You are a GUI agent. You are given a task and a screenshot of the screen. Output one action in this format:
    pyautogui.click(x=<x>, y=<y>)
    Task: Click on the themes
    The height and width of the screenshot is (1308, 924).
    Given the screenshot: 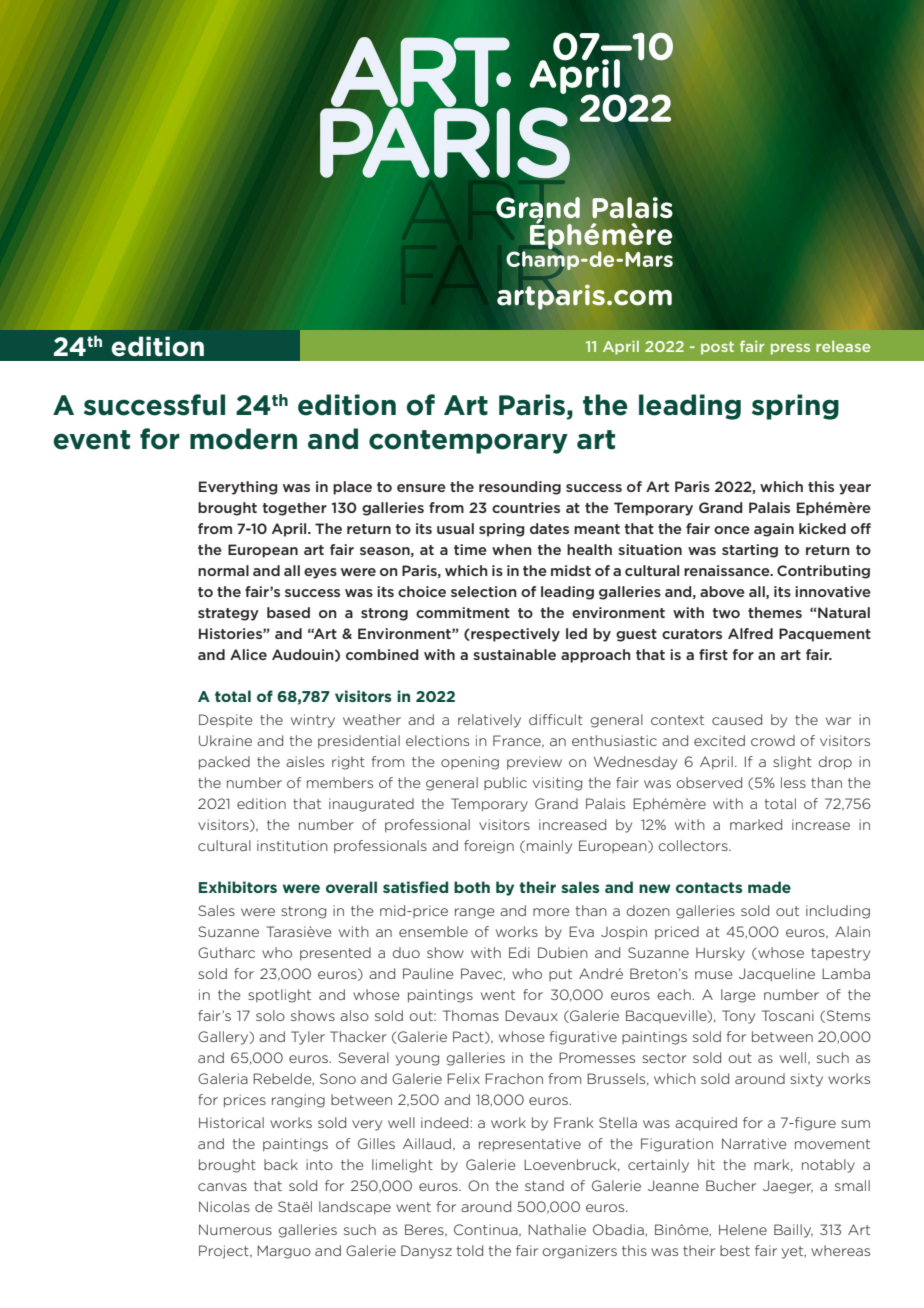 What is the action you would take?
    pyautogui.click(x=775, y=612)
